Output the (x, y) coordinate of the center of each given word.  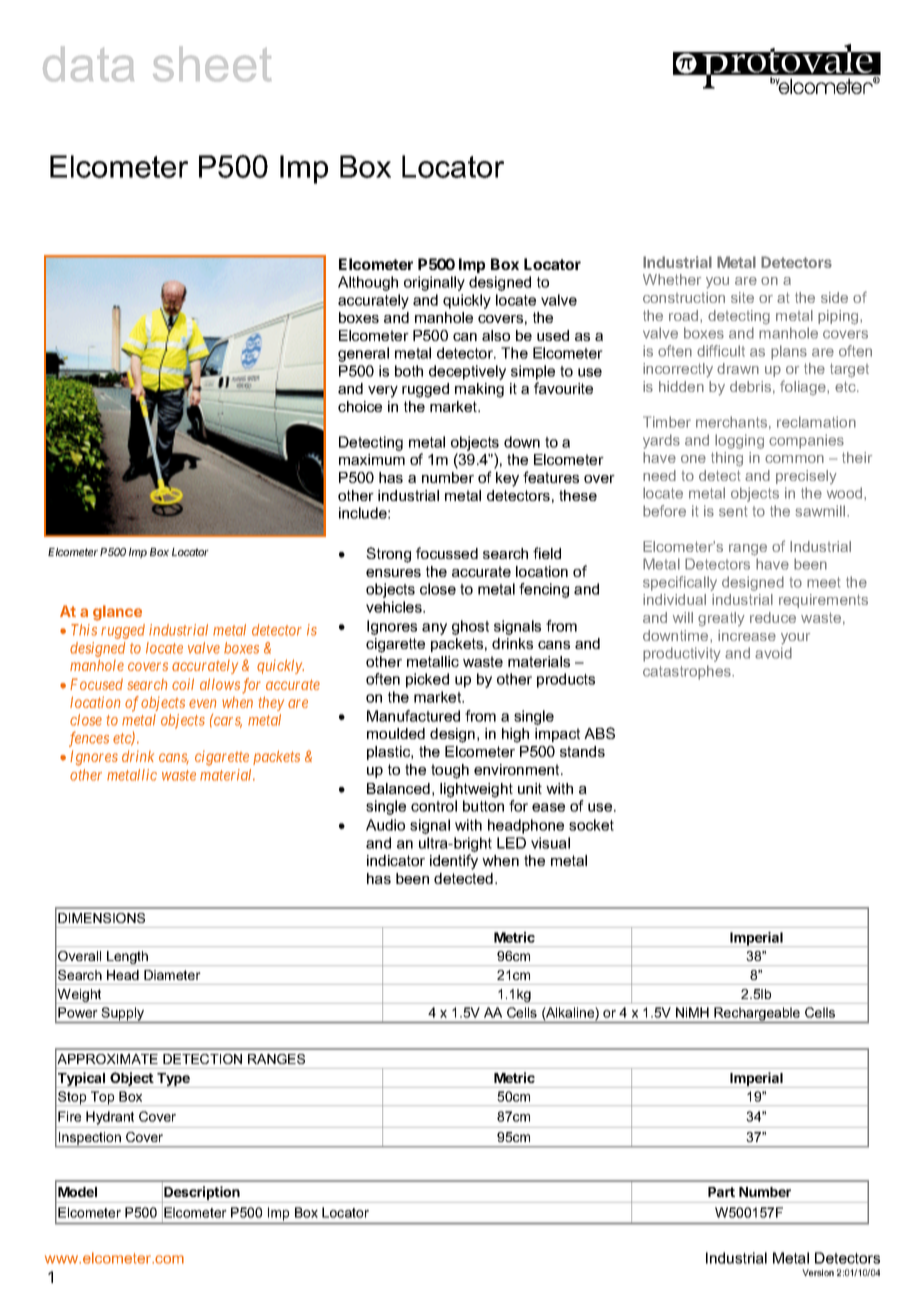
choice (360, 406)
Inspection (90, 1139)
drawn (738, 368)
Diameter (172, 975)
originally (434, 283)
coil (183, 684)
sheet (212, 64)
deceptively (467, 372)
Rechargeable (757, 1015)
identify (454, 862)
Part (721, 1192)
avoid (773, 653)
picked (427, 680)
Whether (672, 279)
